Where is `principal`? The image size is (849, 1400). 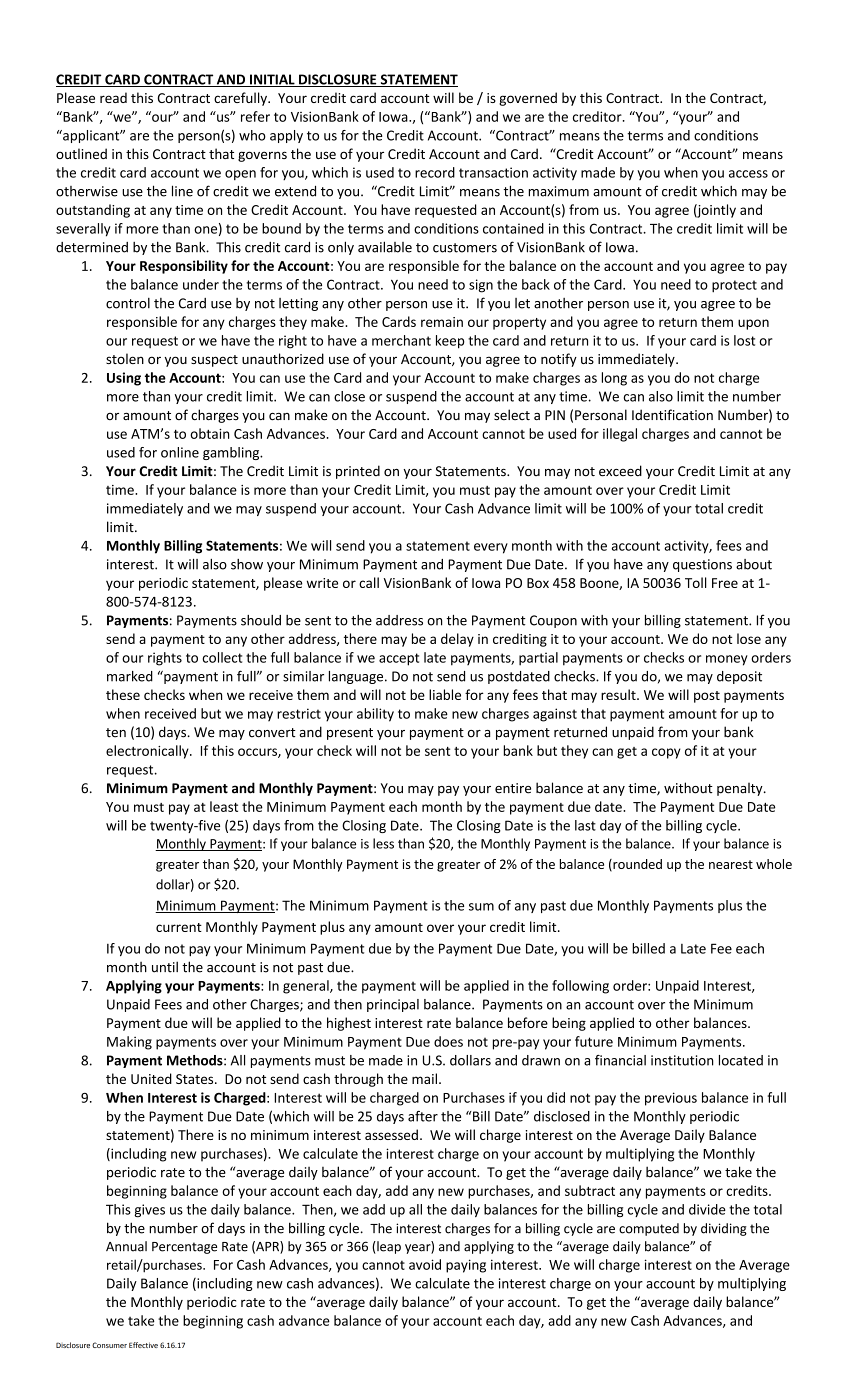
principal is located at coordinates (393, 1005).
